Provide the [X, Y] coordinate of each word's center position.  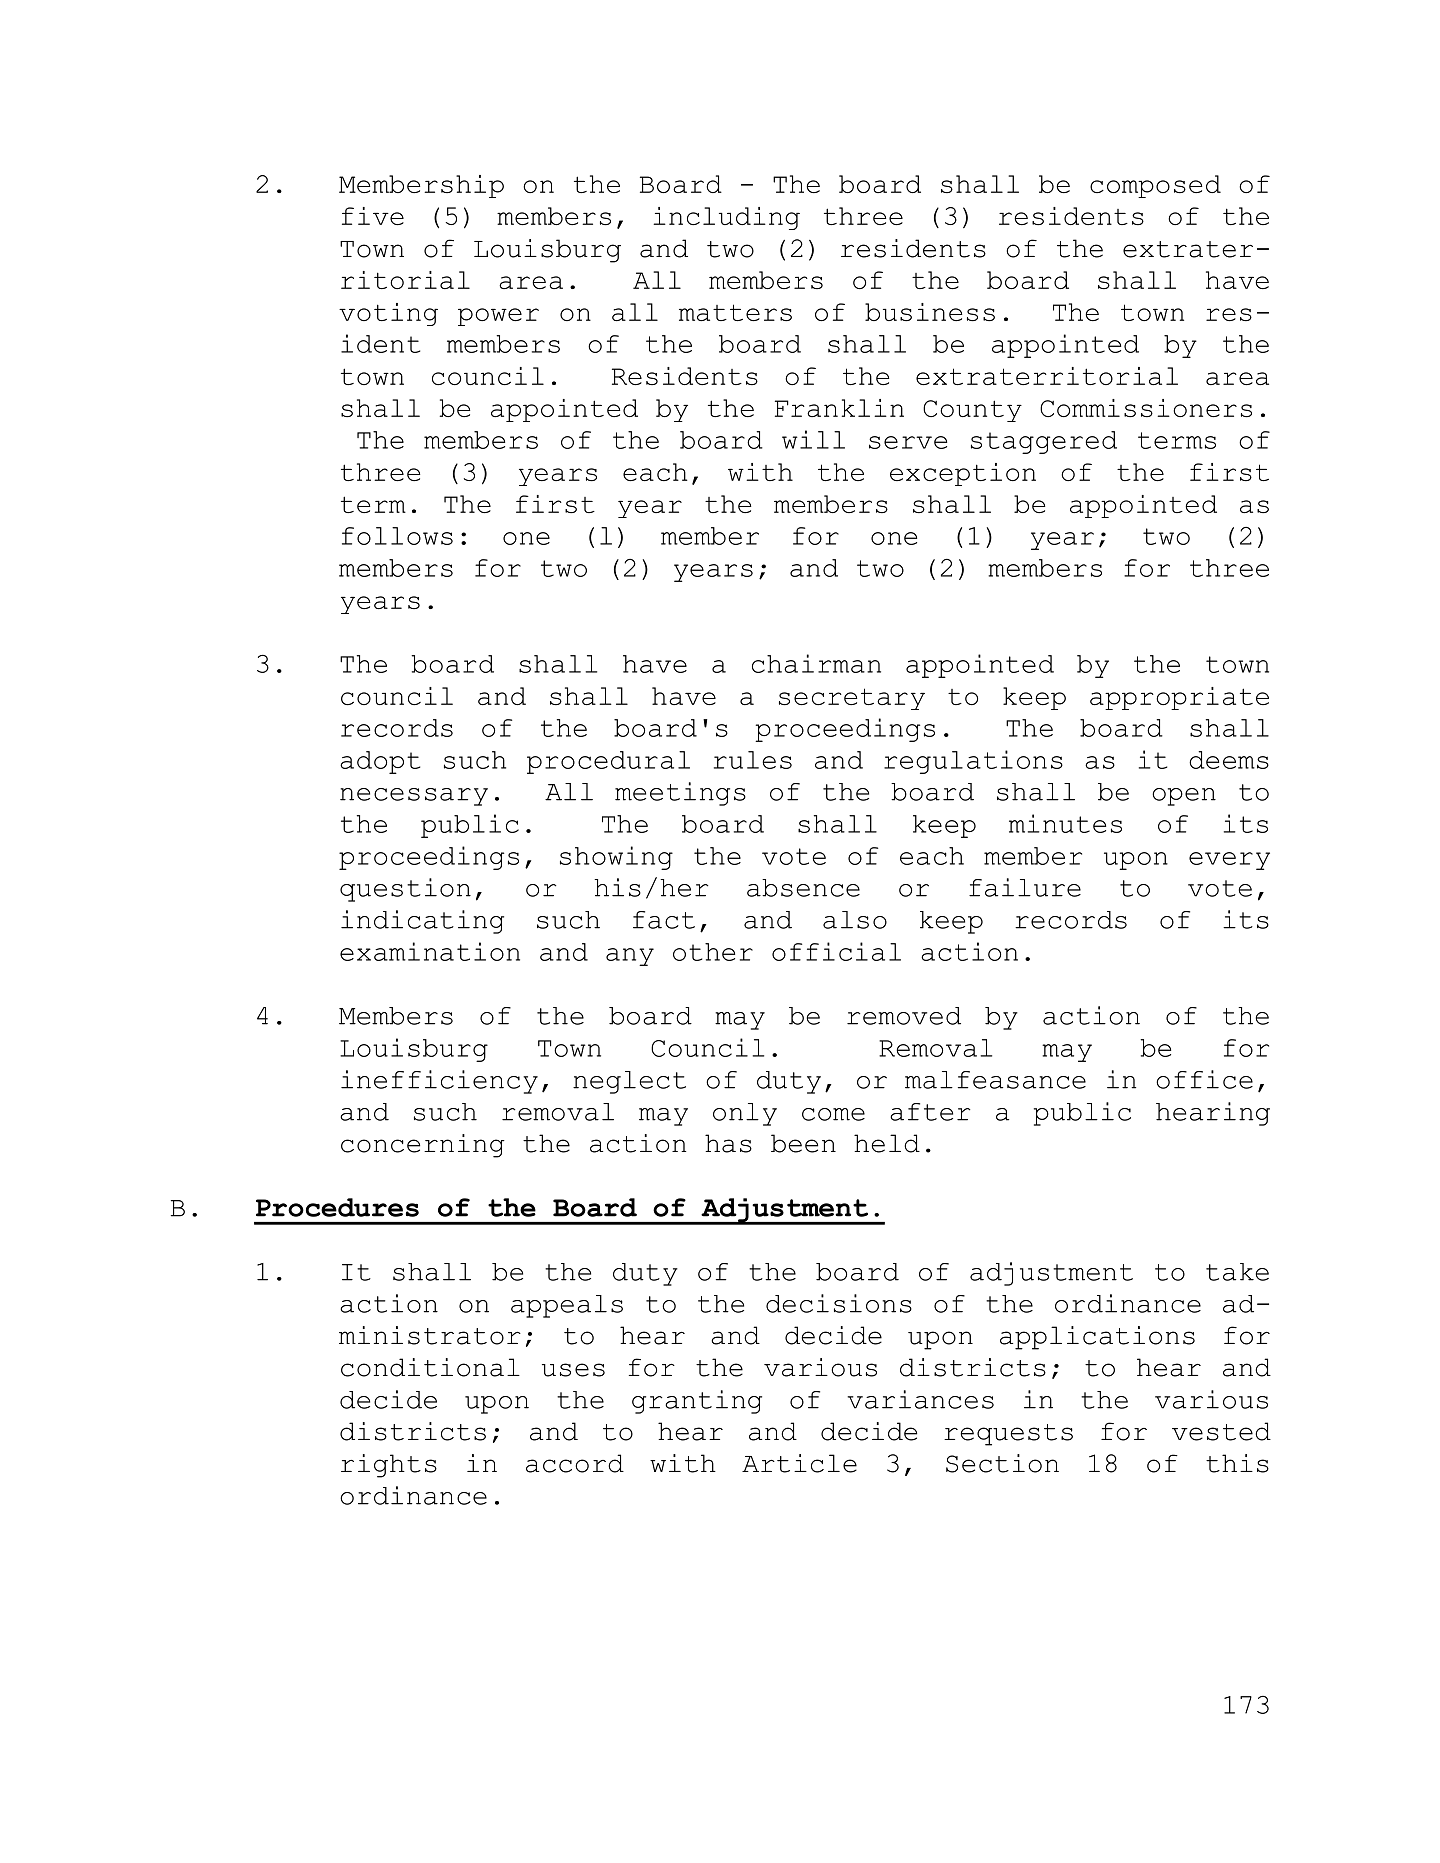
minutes [1065, 823]
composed [1155, 186]
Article [799, 1463]
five [373, 216]
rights [389, 1466]
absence [803, 888]
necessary [414, 797]
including [726, 218]
